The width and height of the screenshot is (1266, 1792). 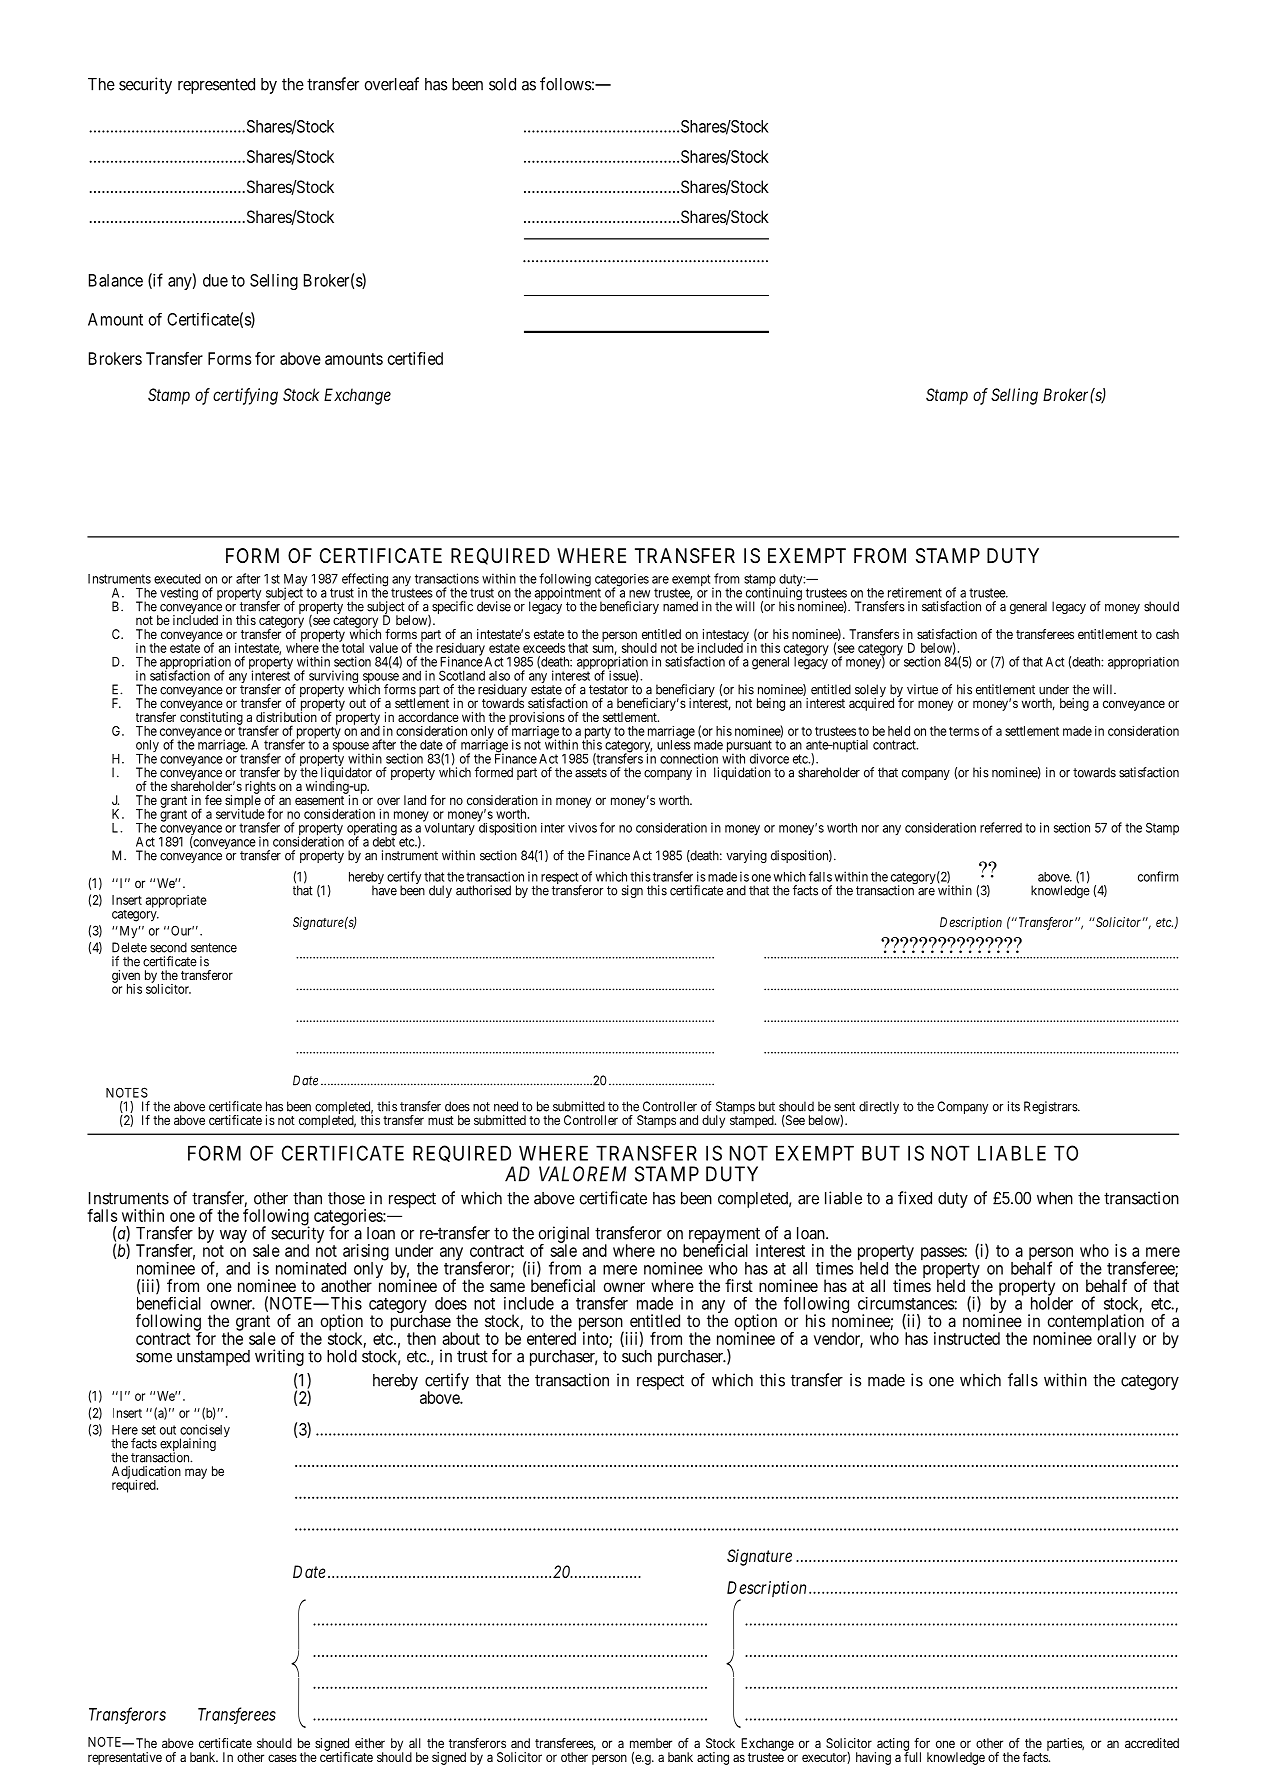 I want to click on due, so click(x=215, y=280).
